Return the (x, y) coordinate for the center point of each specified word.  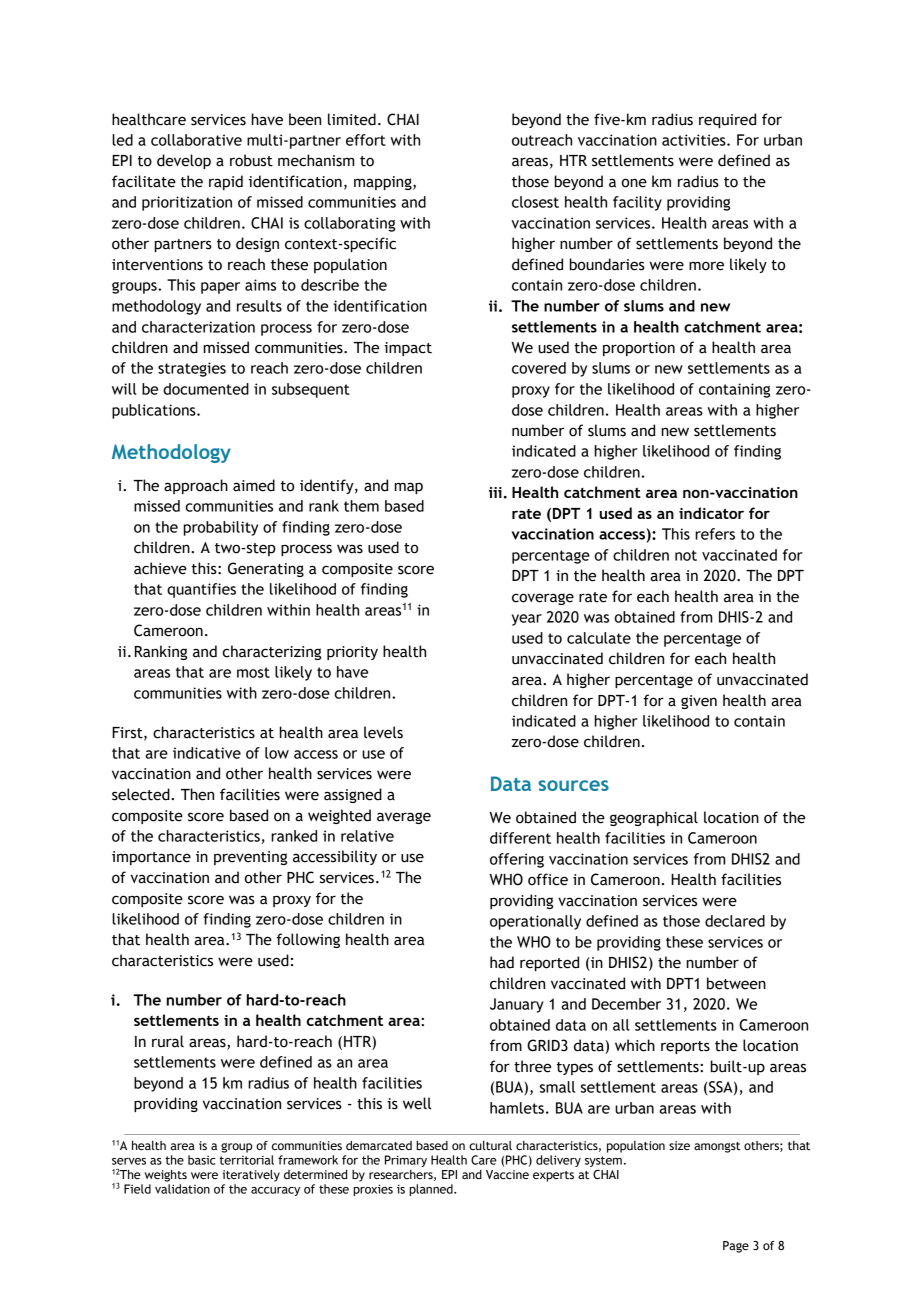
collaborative (196, 140)
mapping (384, 183)
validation (182, 1189)
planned (432, 1190)
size (679, 1146)
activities (695, 140)
